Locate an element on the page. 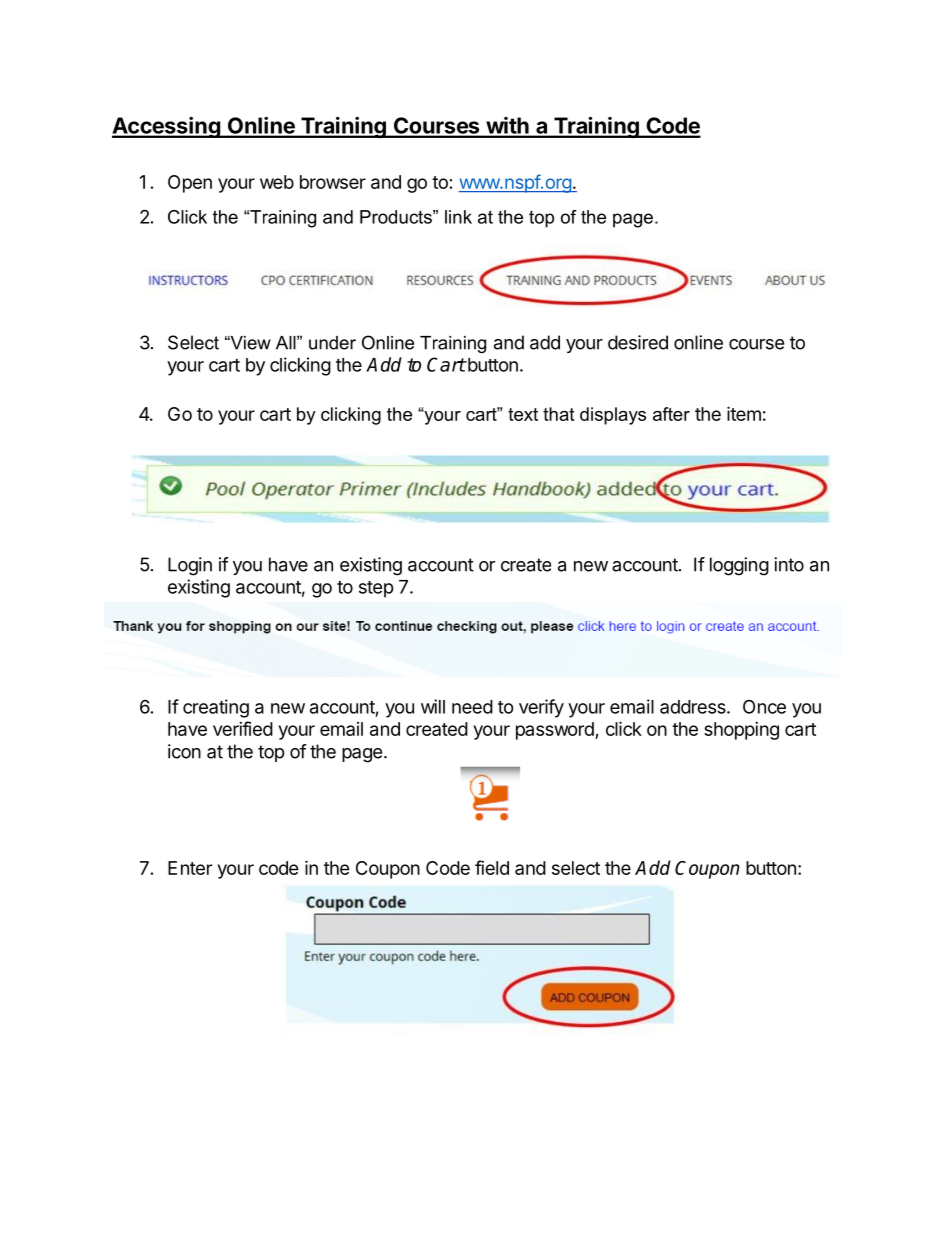 This document has width=952, height=1233. Enter is located at coordinates (190, 868).
